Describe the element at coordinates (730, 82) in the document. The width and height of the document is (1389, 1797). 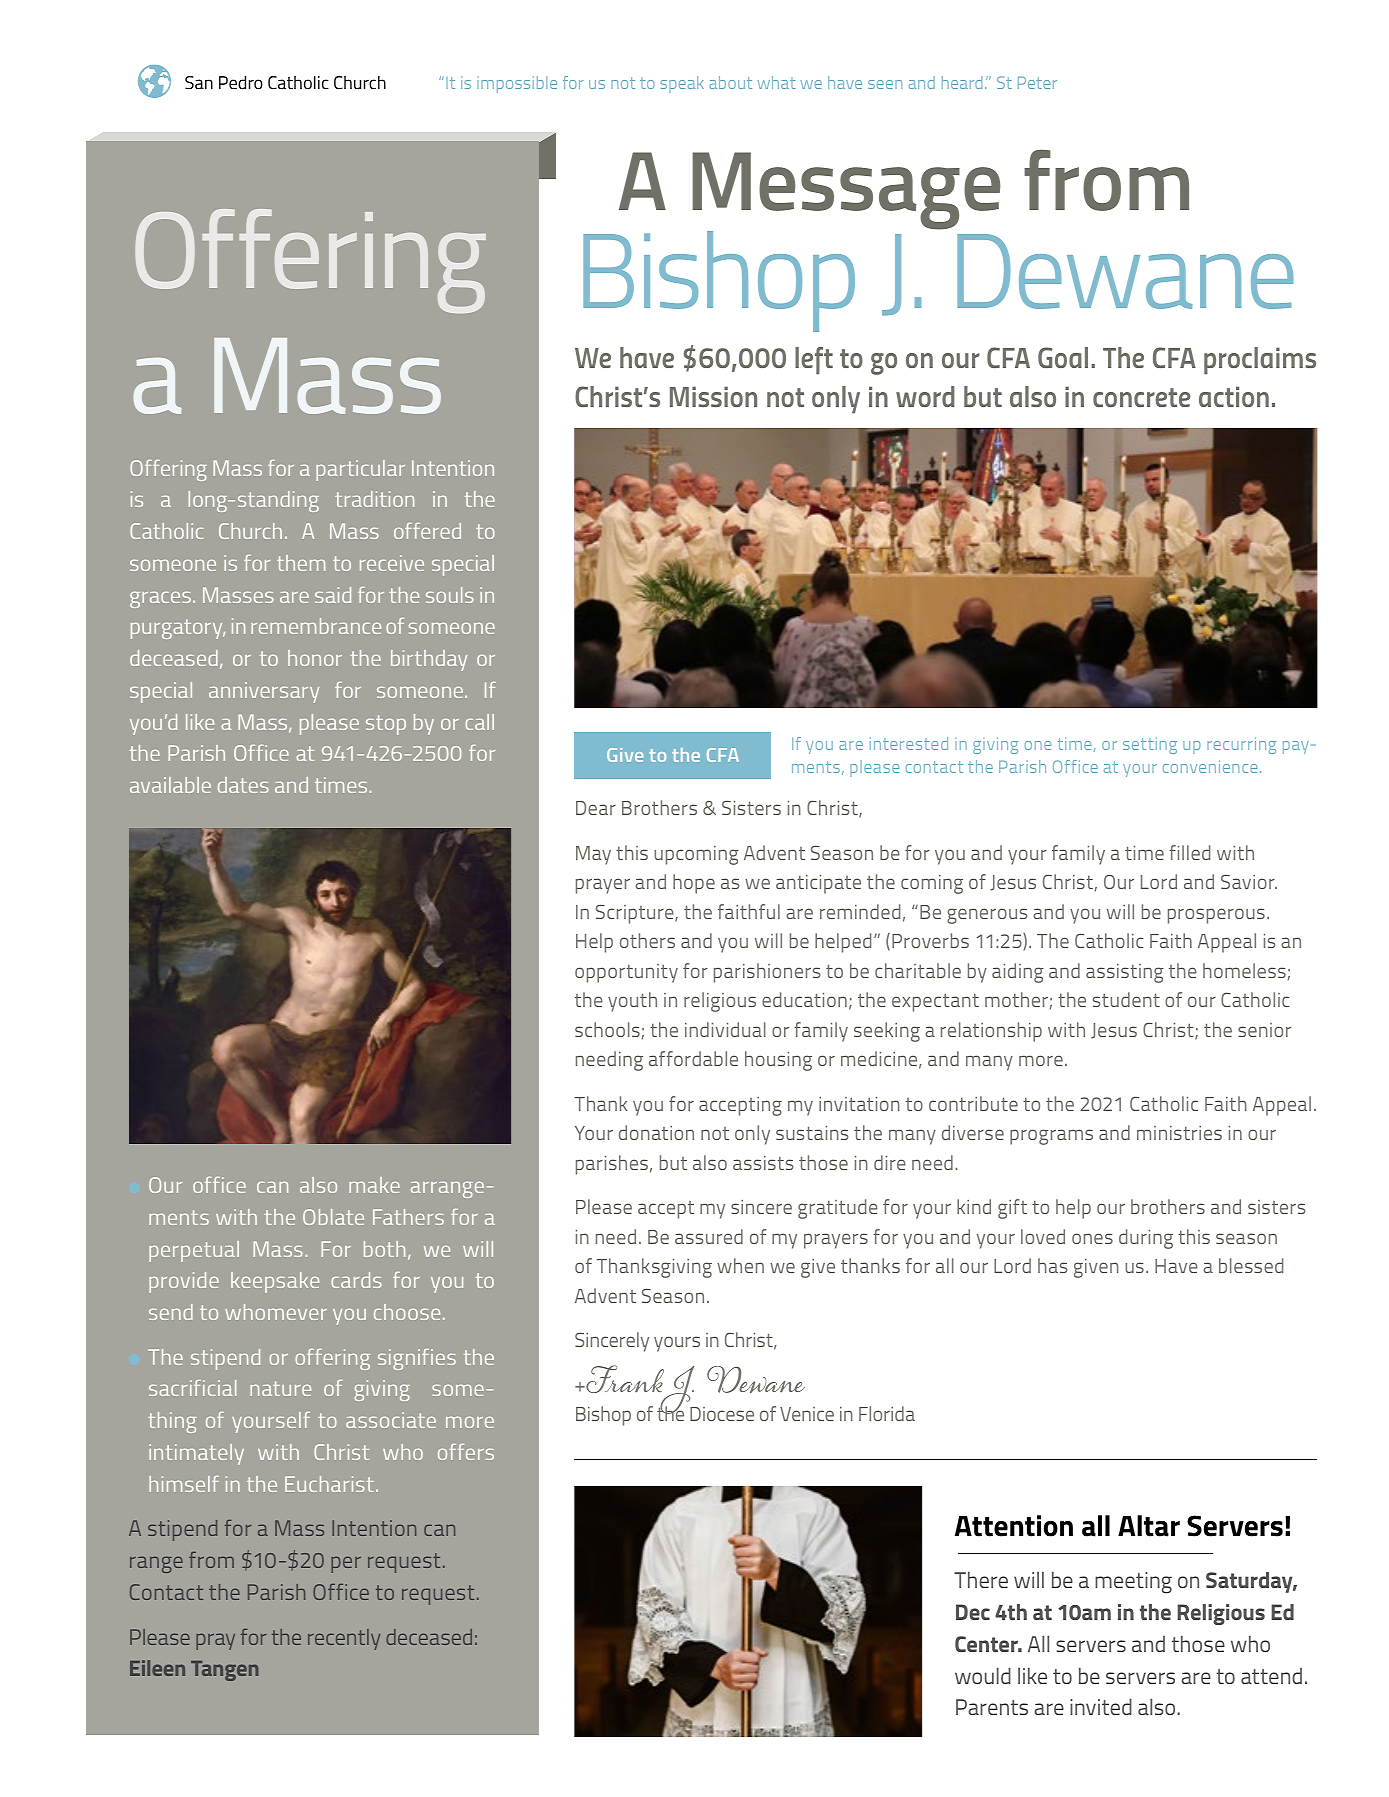
I see `about` at that location.
